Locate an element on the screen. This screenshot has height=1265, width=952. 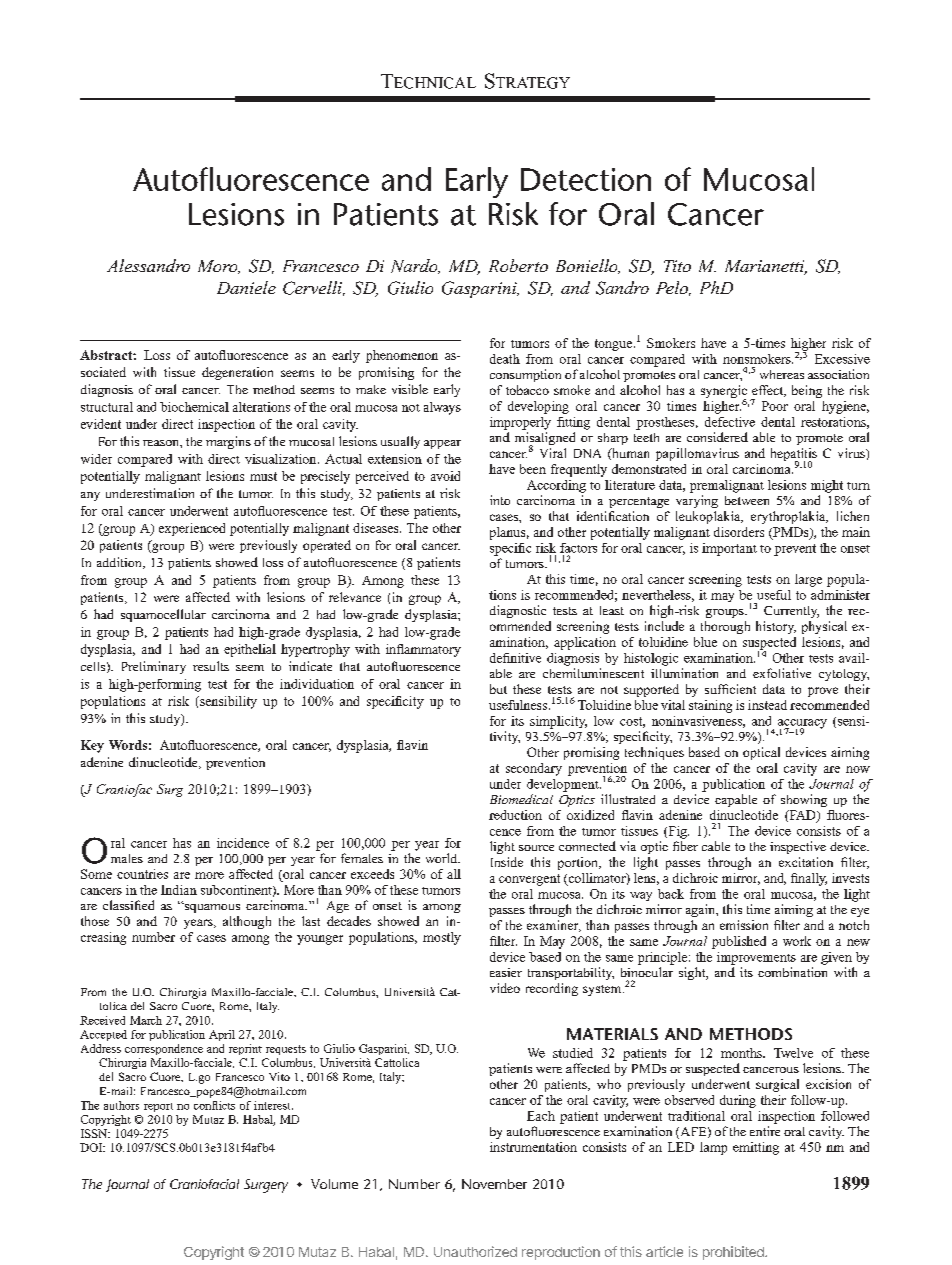
instead is located at coordinates (767, 705).
